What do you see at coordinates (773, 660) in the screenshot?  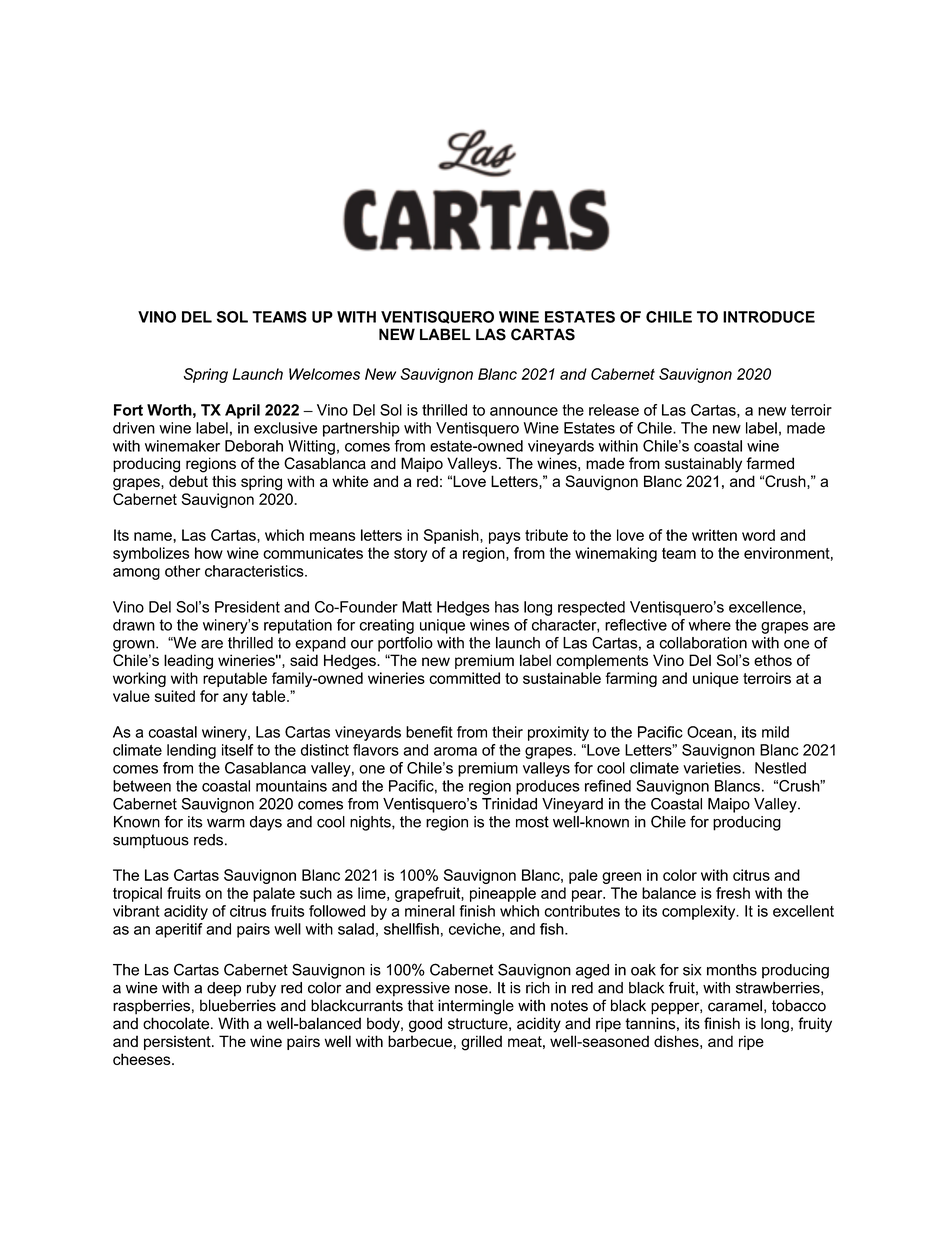 I see `ethos` at bounding box center [773, 660].
